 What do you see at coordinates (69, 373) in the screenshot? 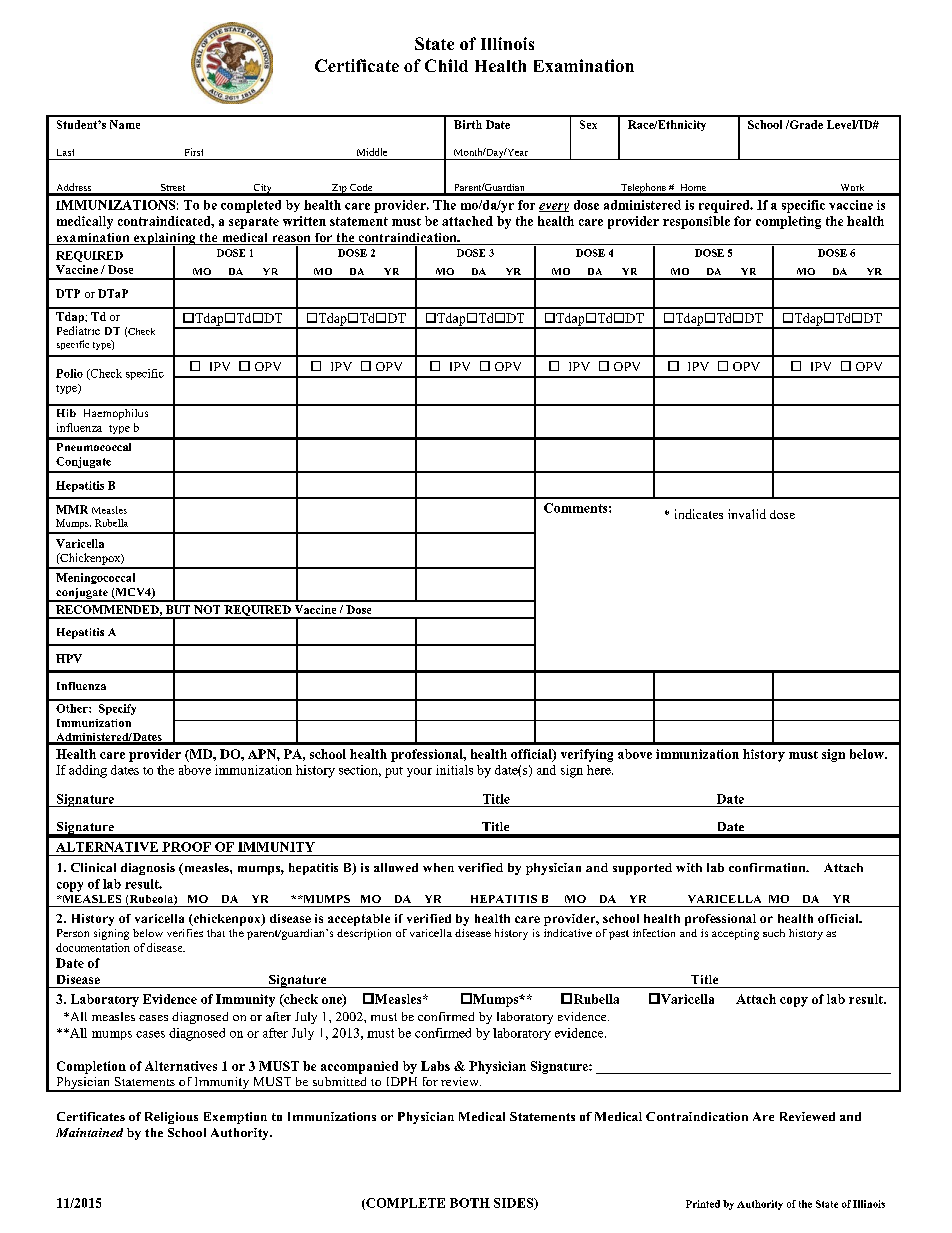
I see `Polio` at bounding box center [69, 373].
